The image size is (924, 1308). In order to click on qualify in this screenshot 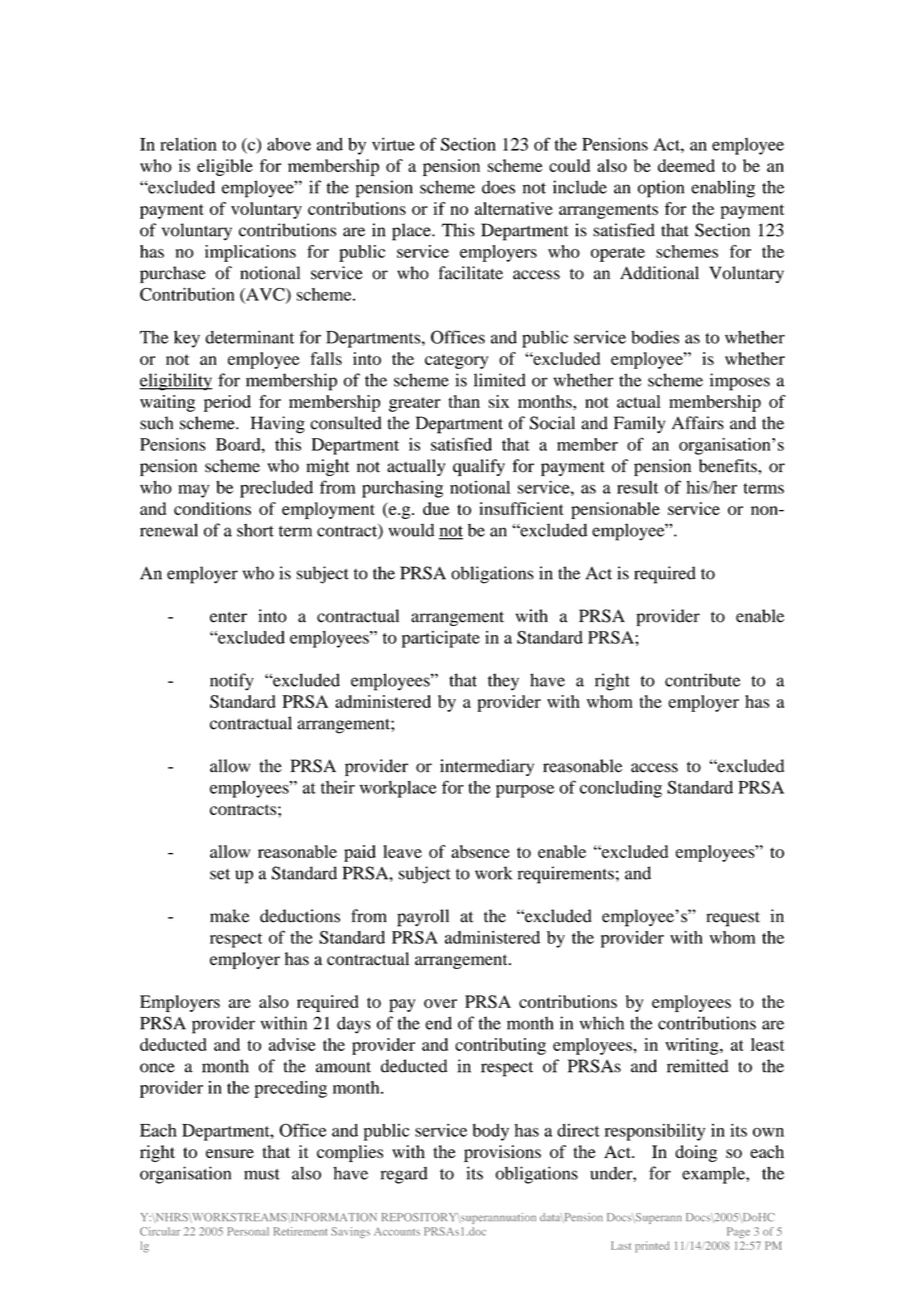, I will do `click(479, 467)`.
